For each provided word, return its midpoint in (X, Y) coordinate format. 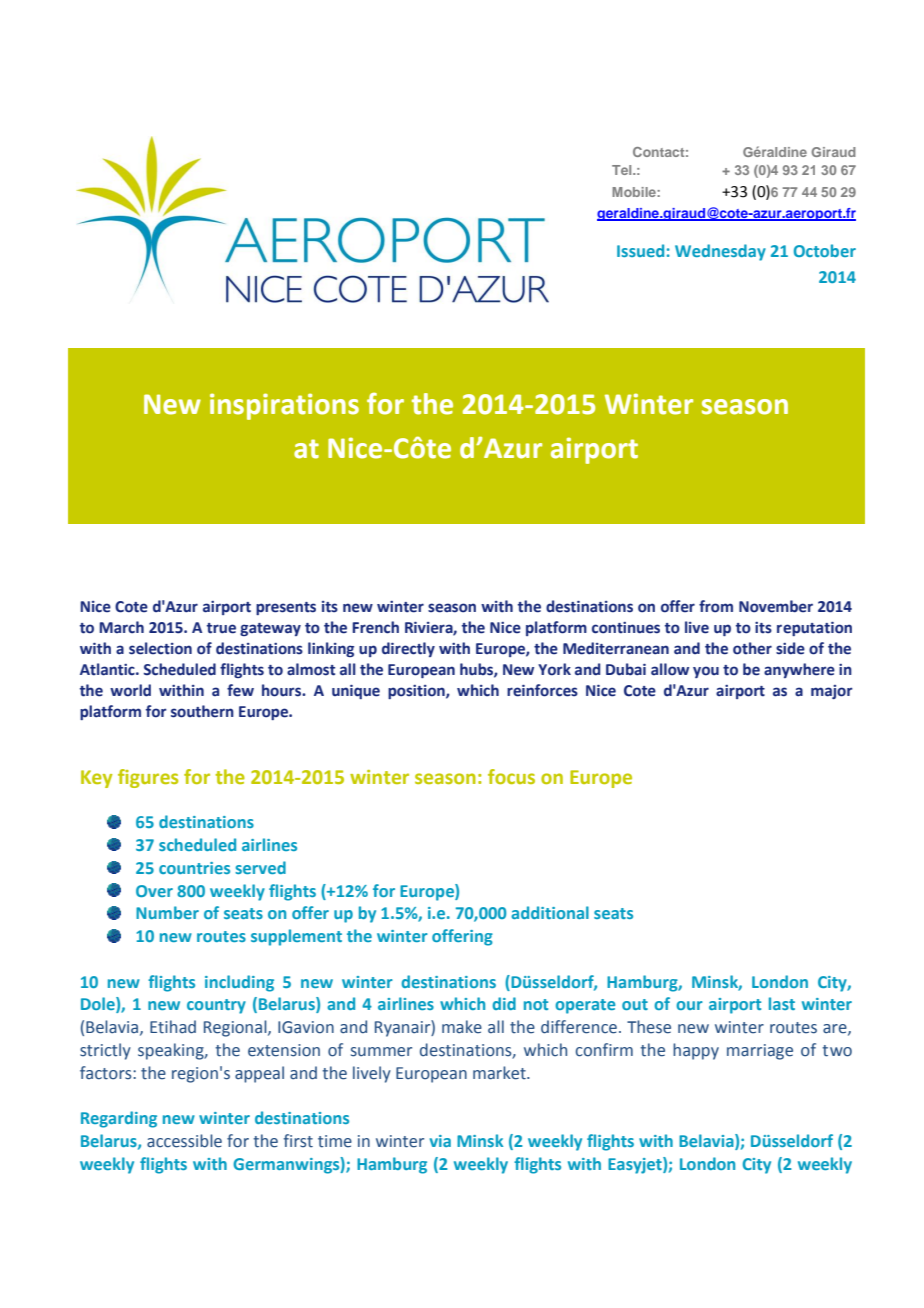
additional (550, 912)
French (375, 627)
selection (160, 648)
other (752, 648)
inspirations (284, 406)
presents (286, 608)
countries (194, 868)
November (776, 606)
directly (408, 649)
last (782, 1003)
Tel (623, 170)
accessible (184, 1141)
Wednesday (720, 252)
